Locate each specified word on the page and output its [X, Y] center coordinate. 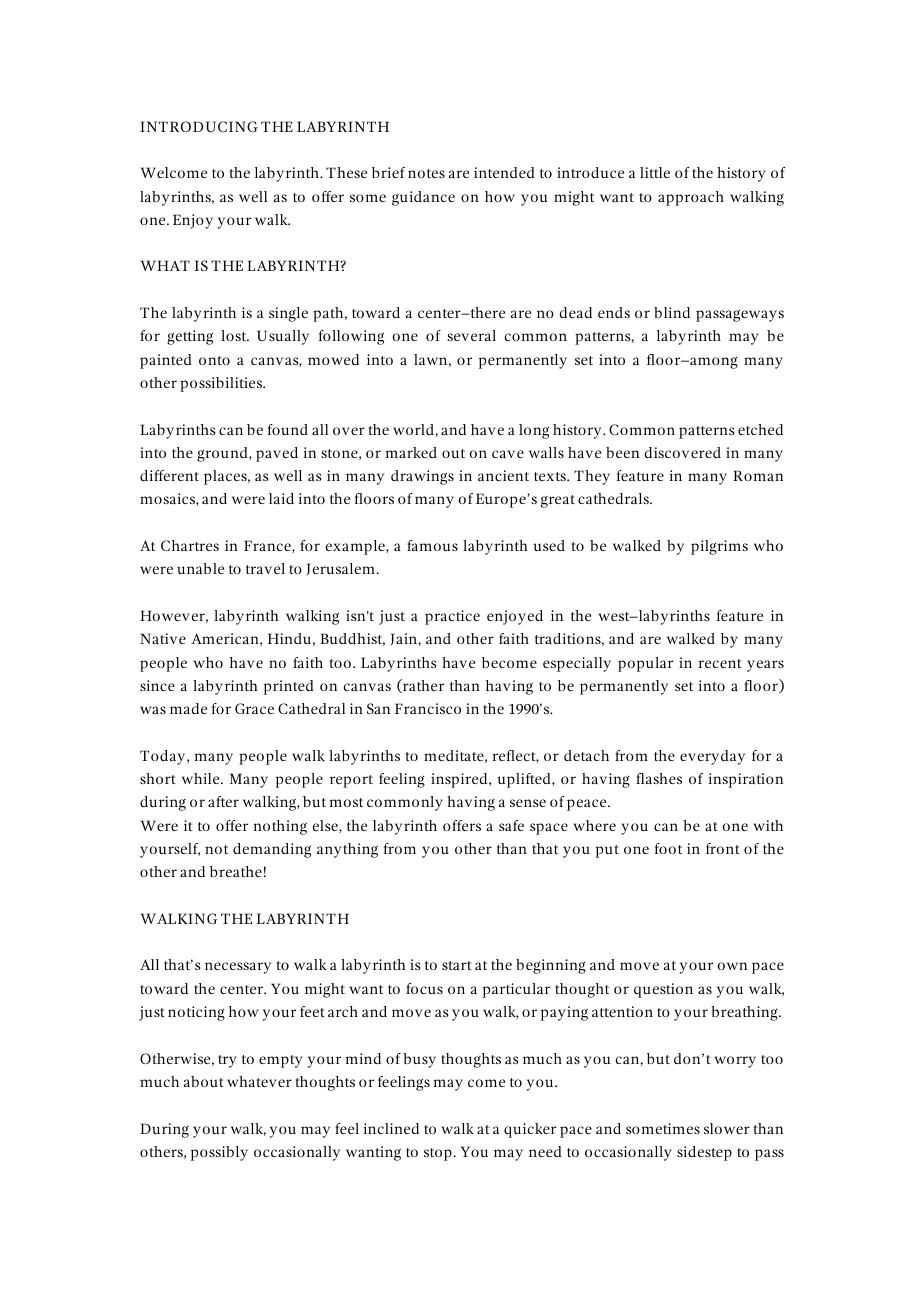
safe [511, 825]
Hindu [289, 638]
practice [452, 617]
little [655, 172]
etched [760, 429]
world [413, 429]
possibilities [222, 384]
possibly [219, 1153]
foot [668, 848]
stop [438, 1154]
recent [720, 663]
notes [426, 173]
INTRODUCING [199, 126]
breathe [236, 871]
